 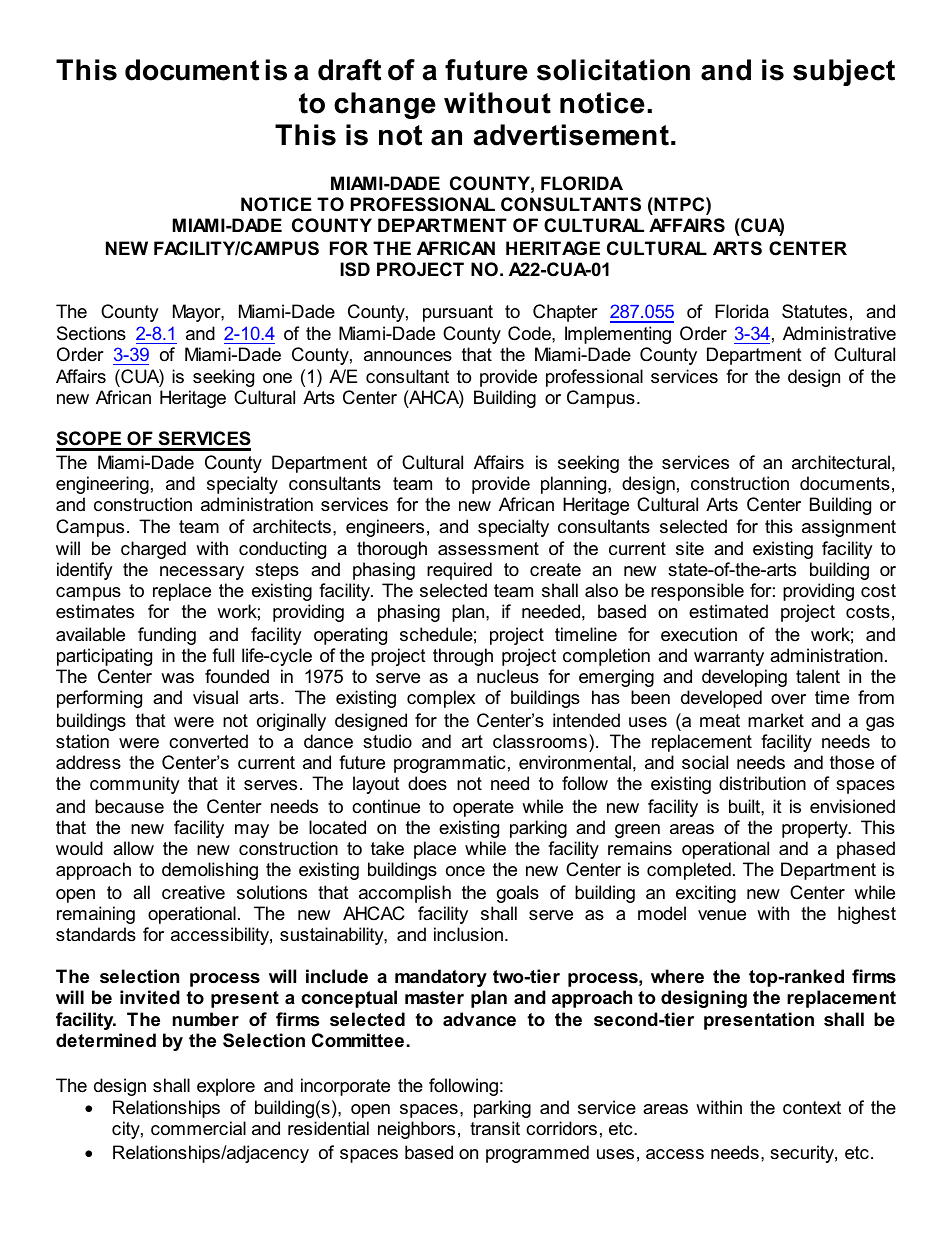 I want to click on subject, so click(x=844, y=72).
